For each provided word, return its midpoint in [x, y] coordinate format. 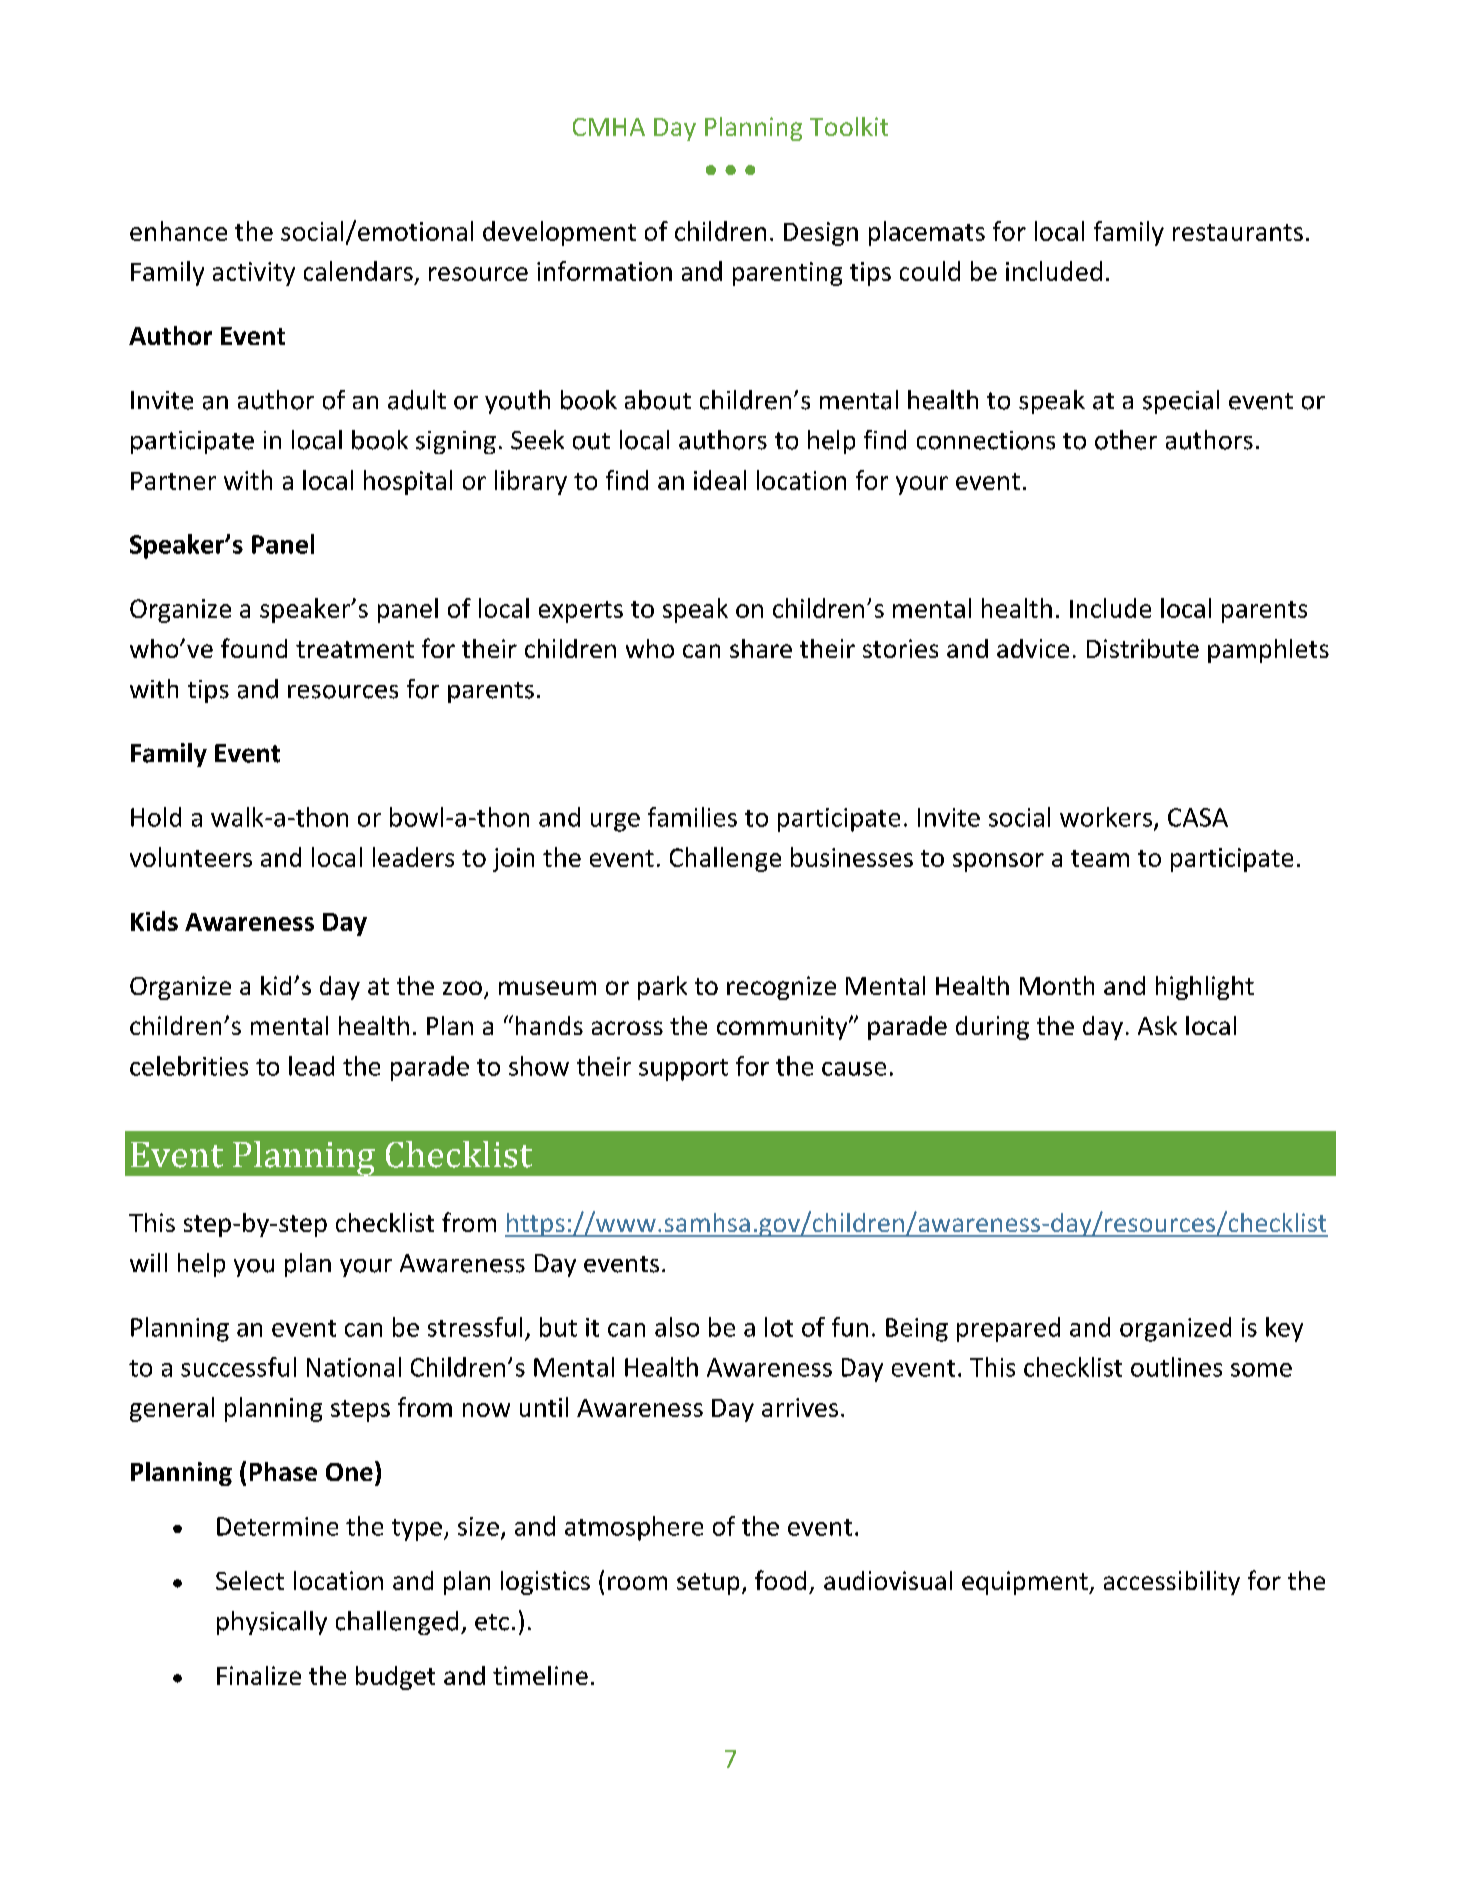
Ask [1157, 1025]
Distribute [1143, 648]
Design [821, 234]
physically [272, 1623]
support [683, 1070]
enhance [178, 231]
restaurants [1238, 232]
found [254, 648]
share [761, 648]
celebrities [189, 1066]
